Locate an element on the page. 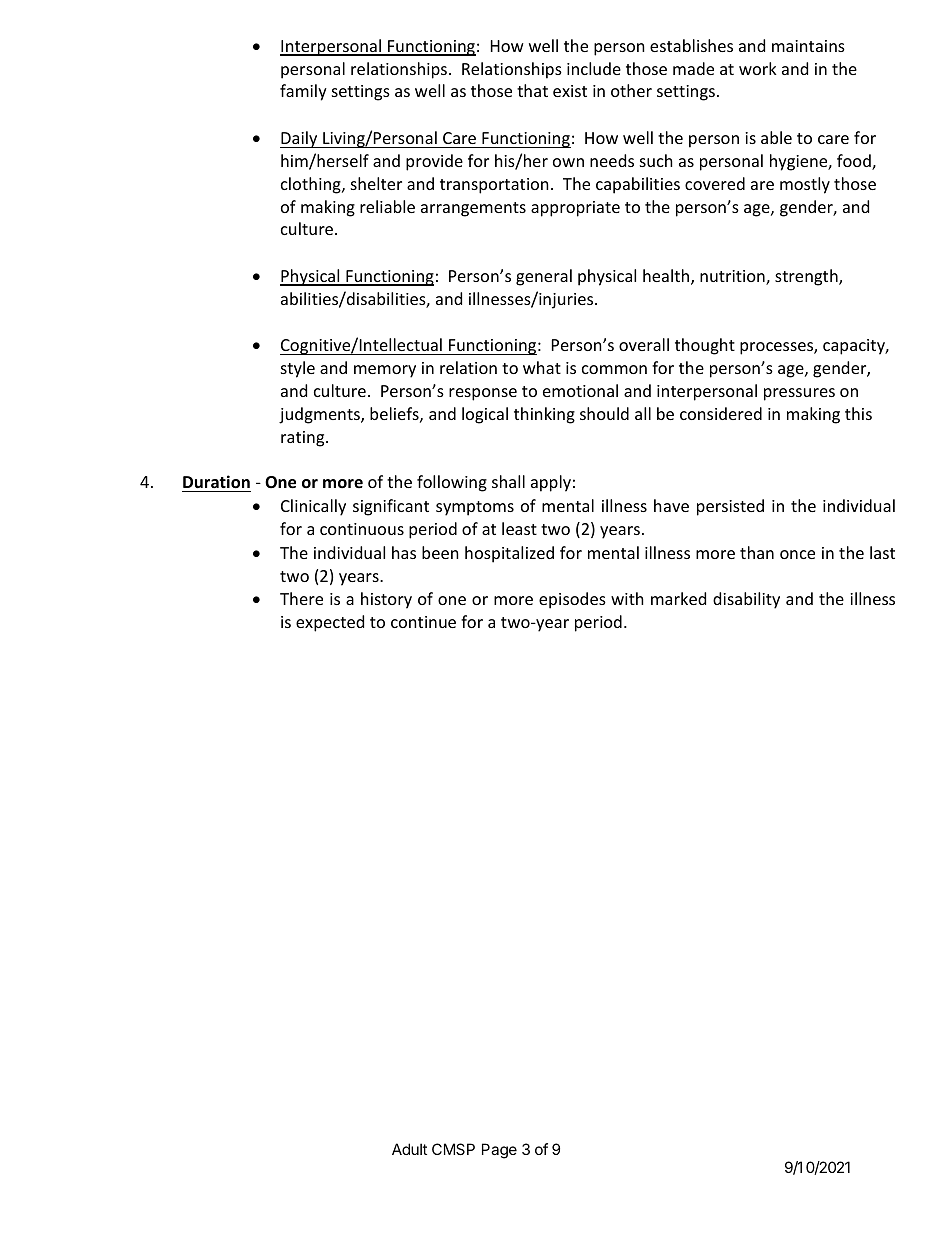  maintains is located at coordinates (808, 46).
